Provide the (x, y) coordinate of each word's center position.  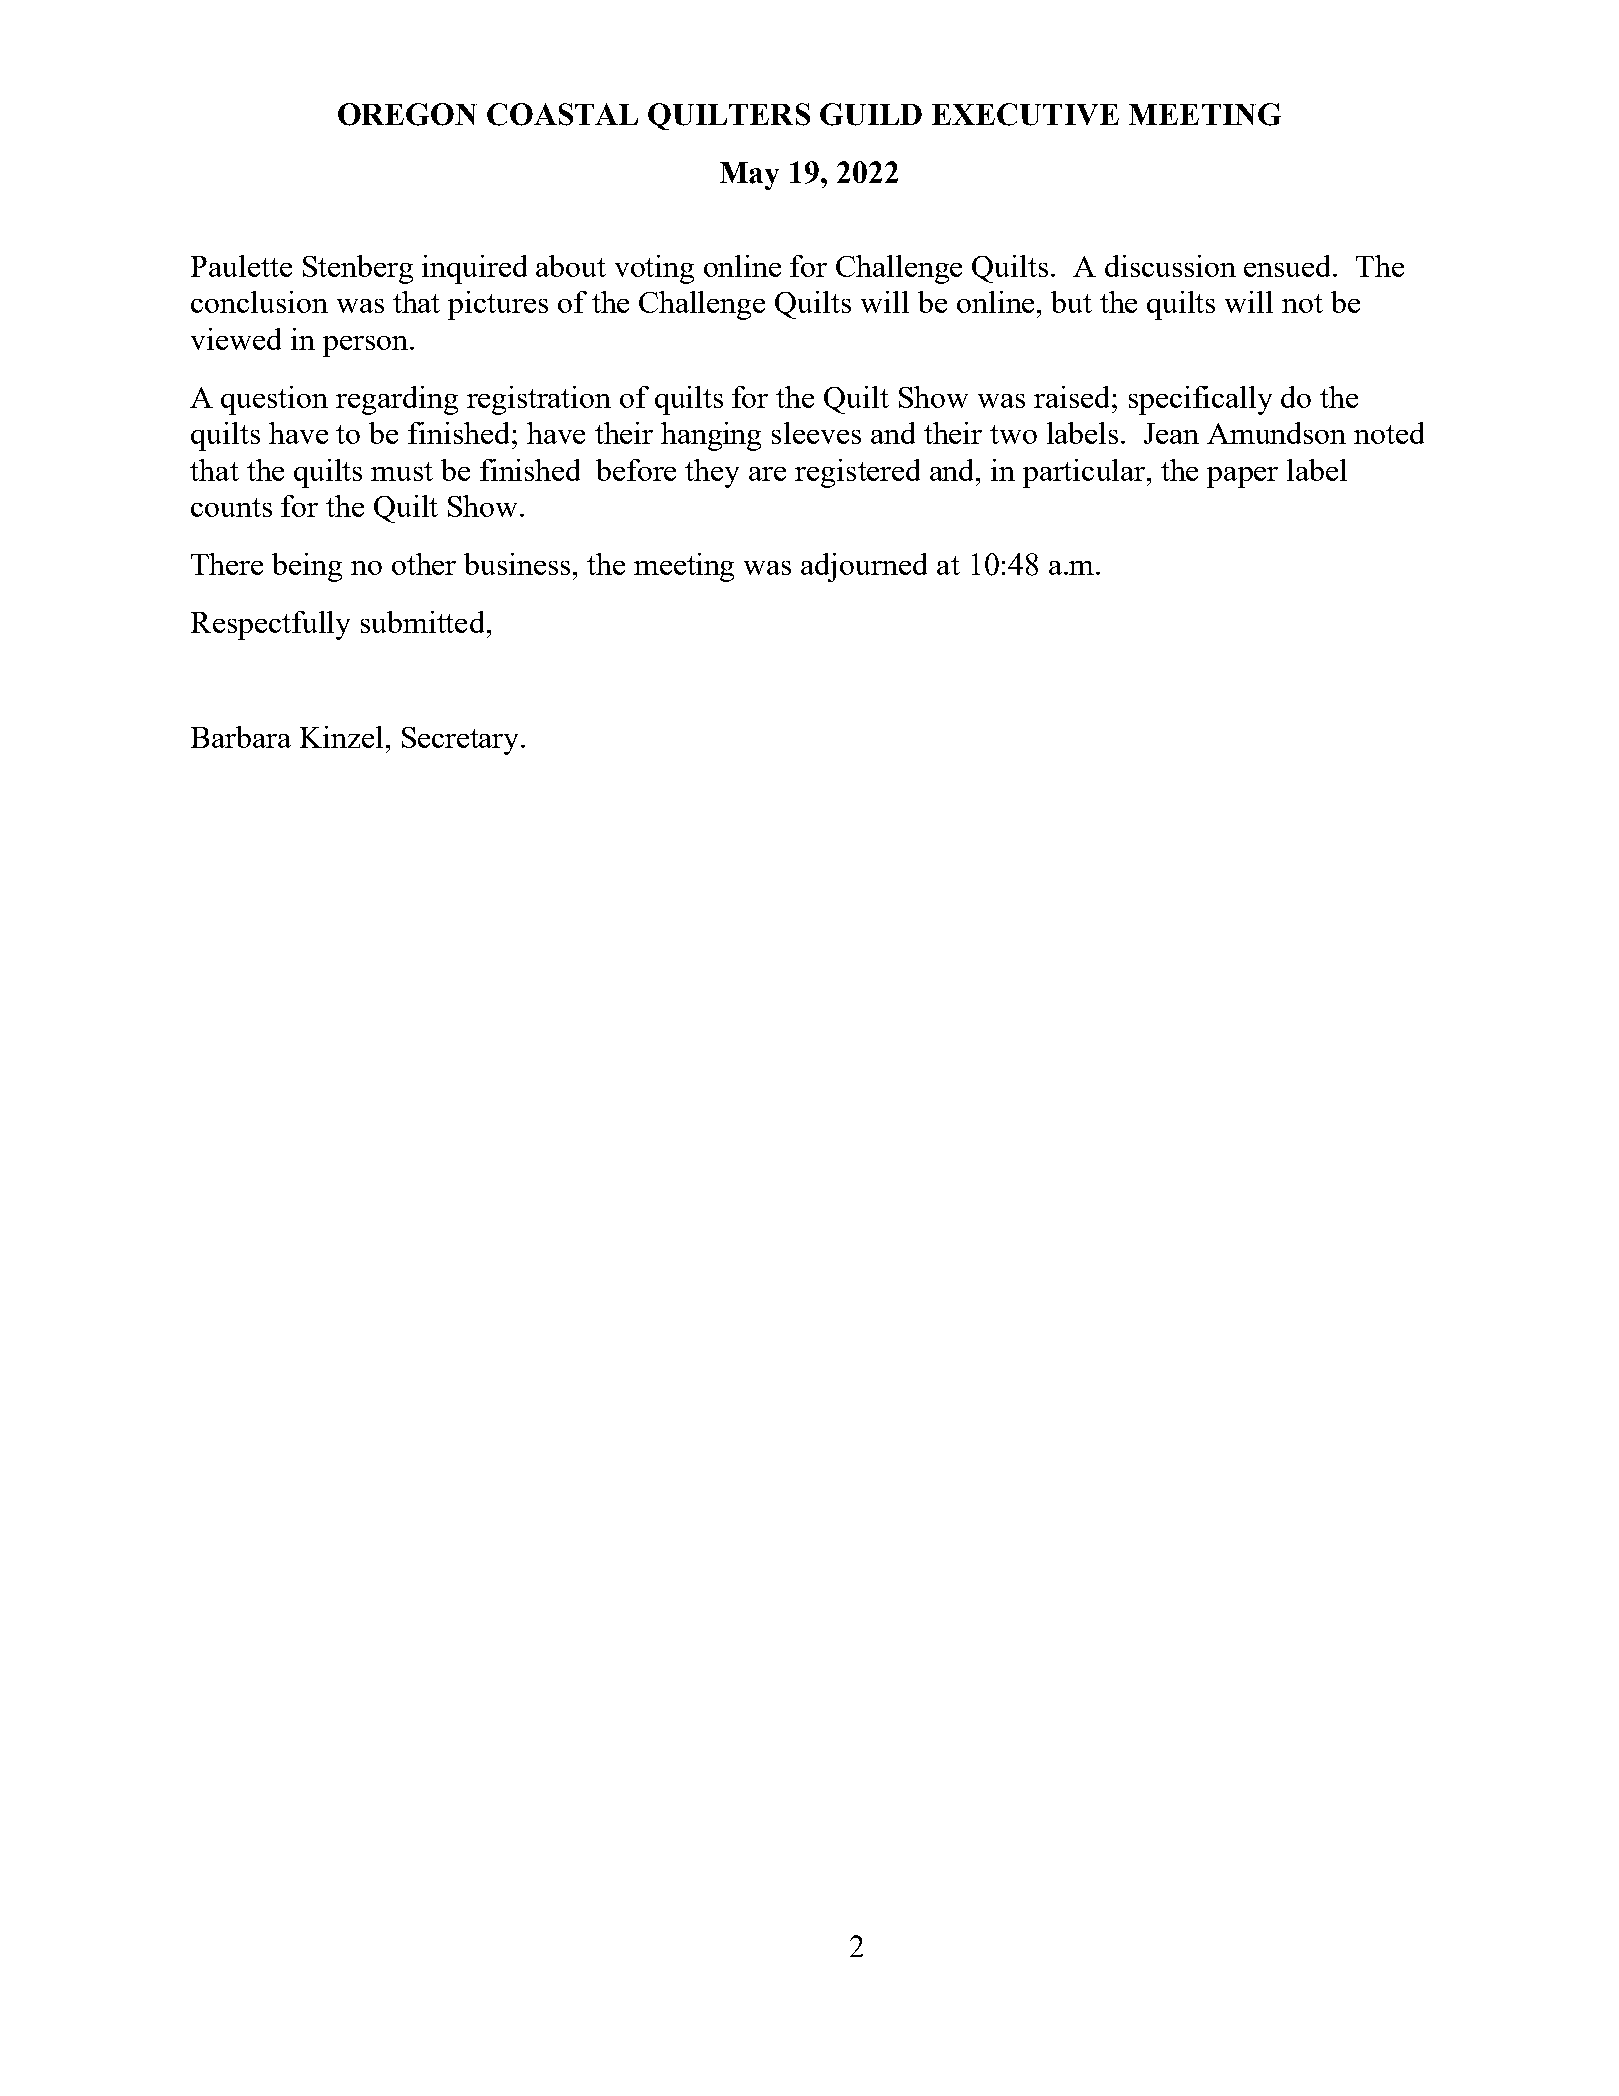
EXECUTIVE (1025, 114)
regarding (397, 400)
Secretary (462, 741)
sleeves (816, 433)
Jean (1171, 433)
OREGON (407, 114)
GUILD (871, 114)
